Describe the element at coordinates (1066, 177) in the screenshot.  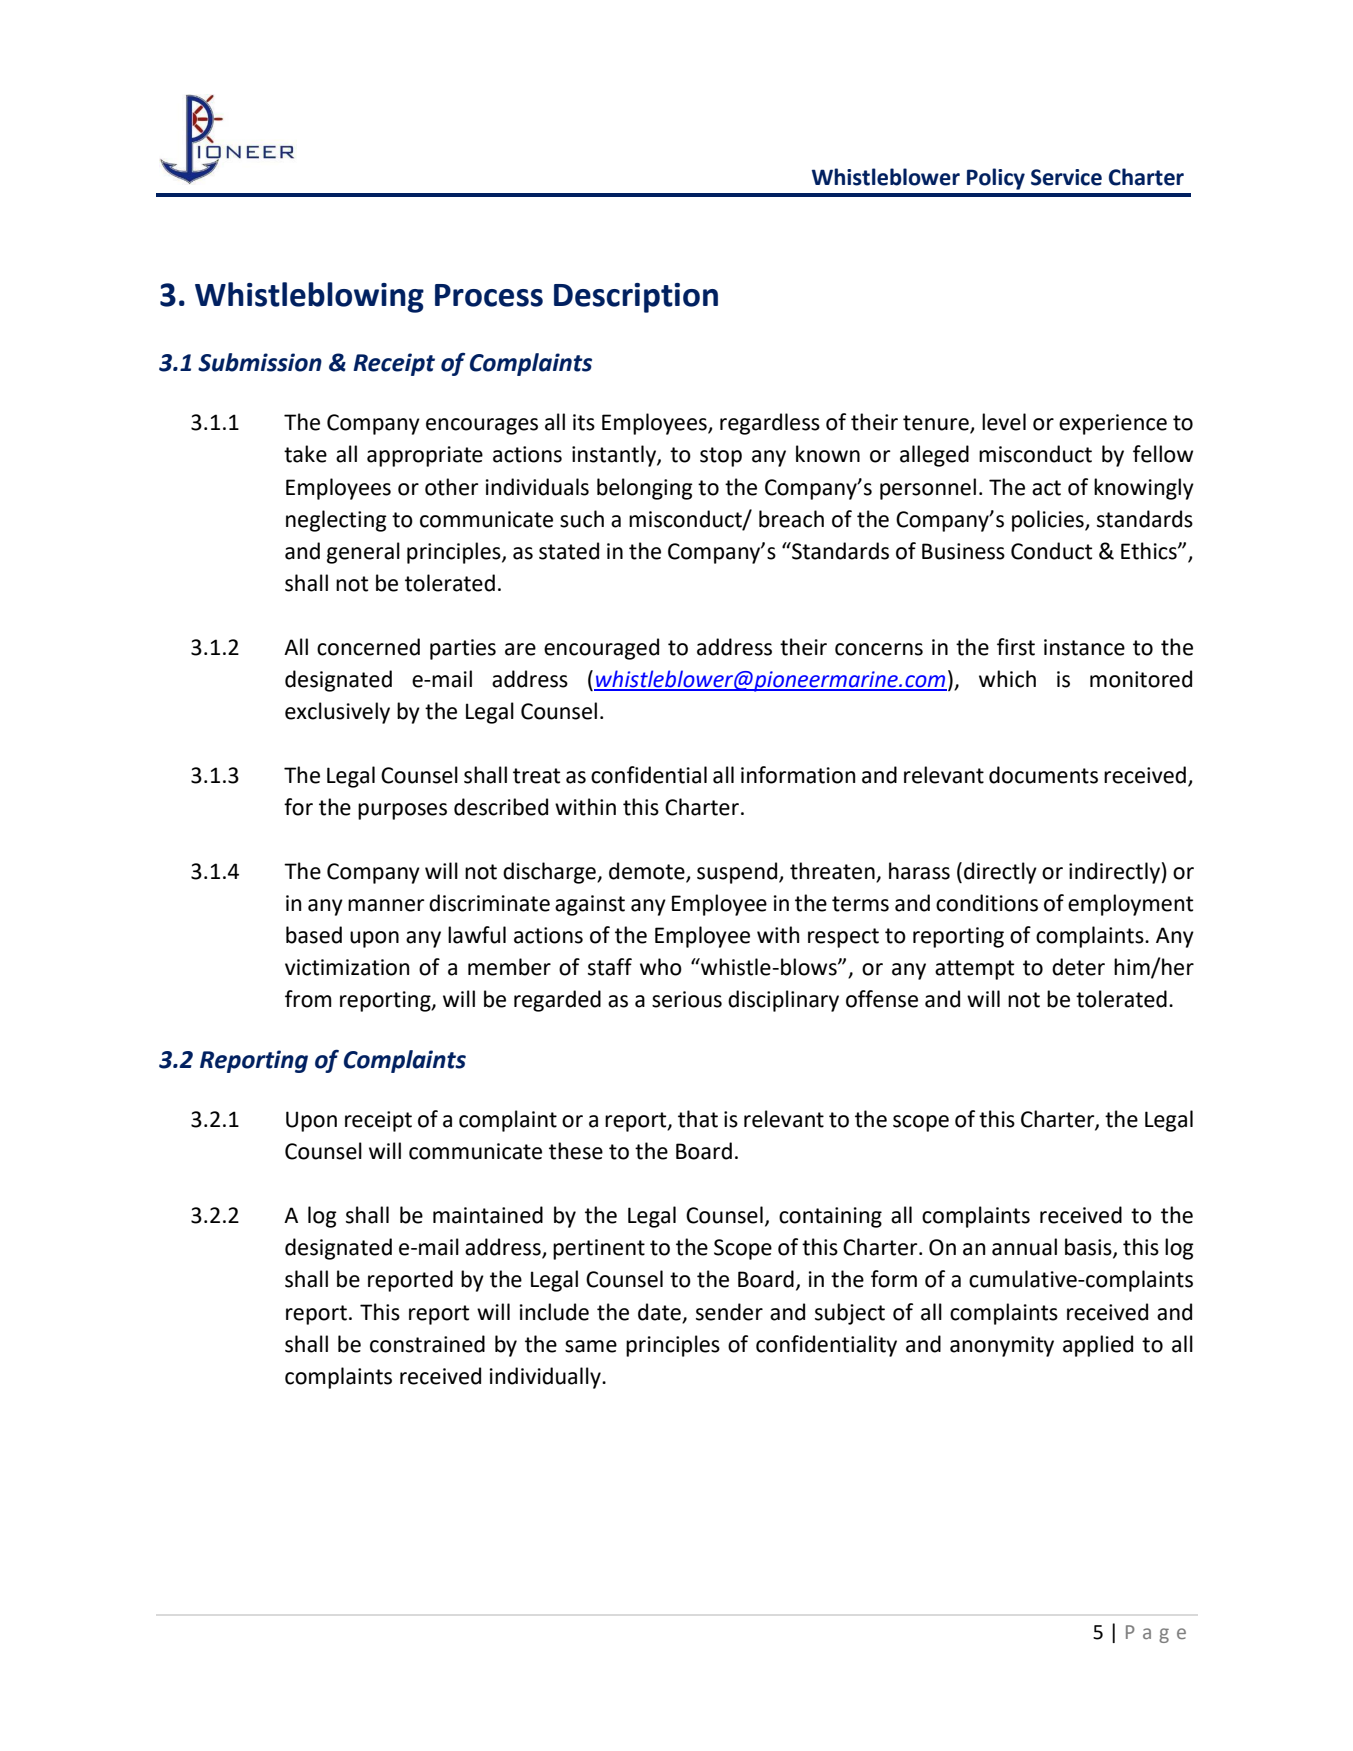
I see `Service` at that location.
